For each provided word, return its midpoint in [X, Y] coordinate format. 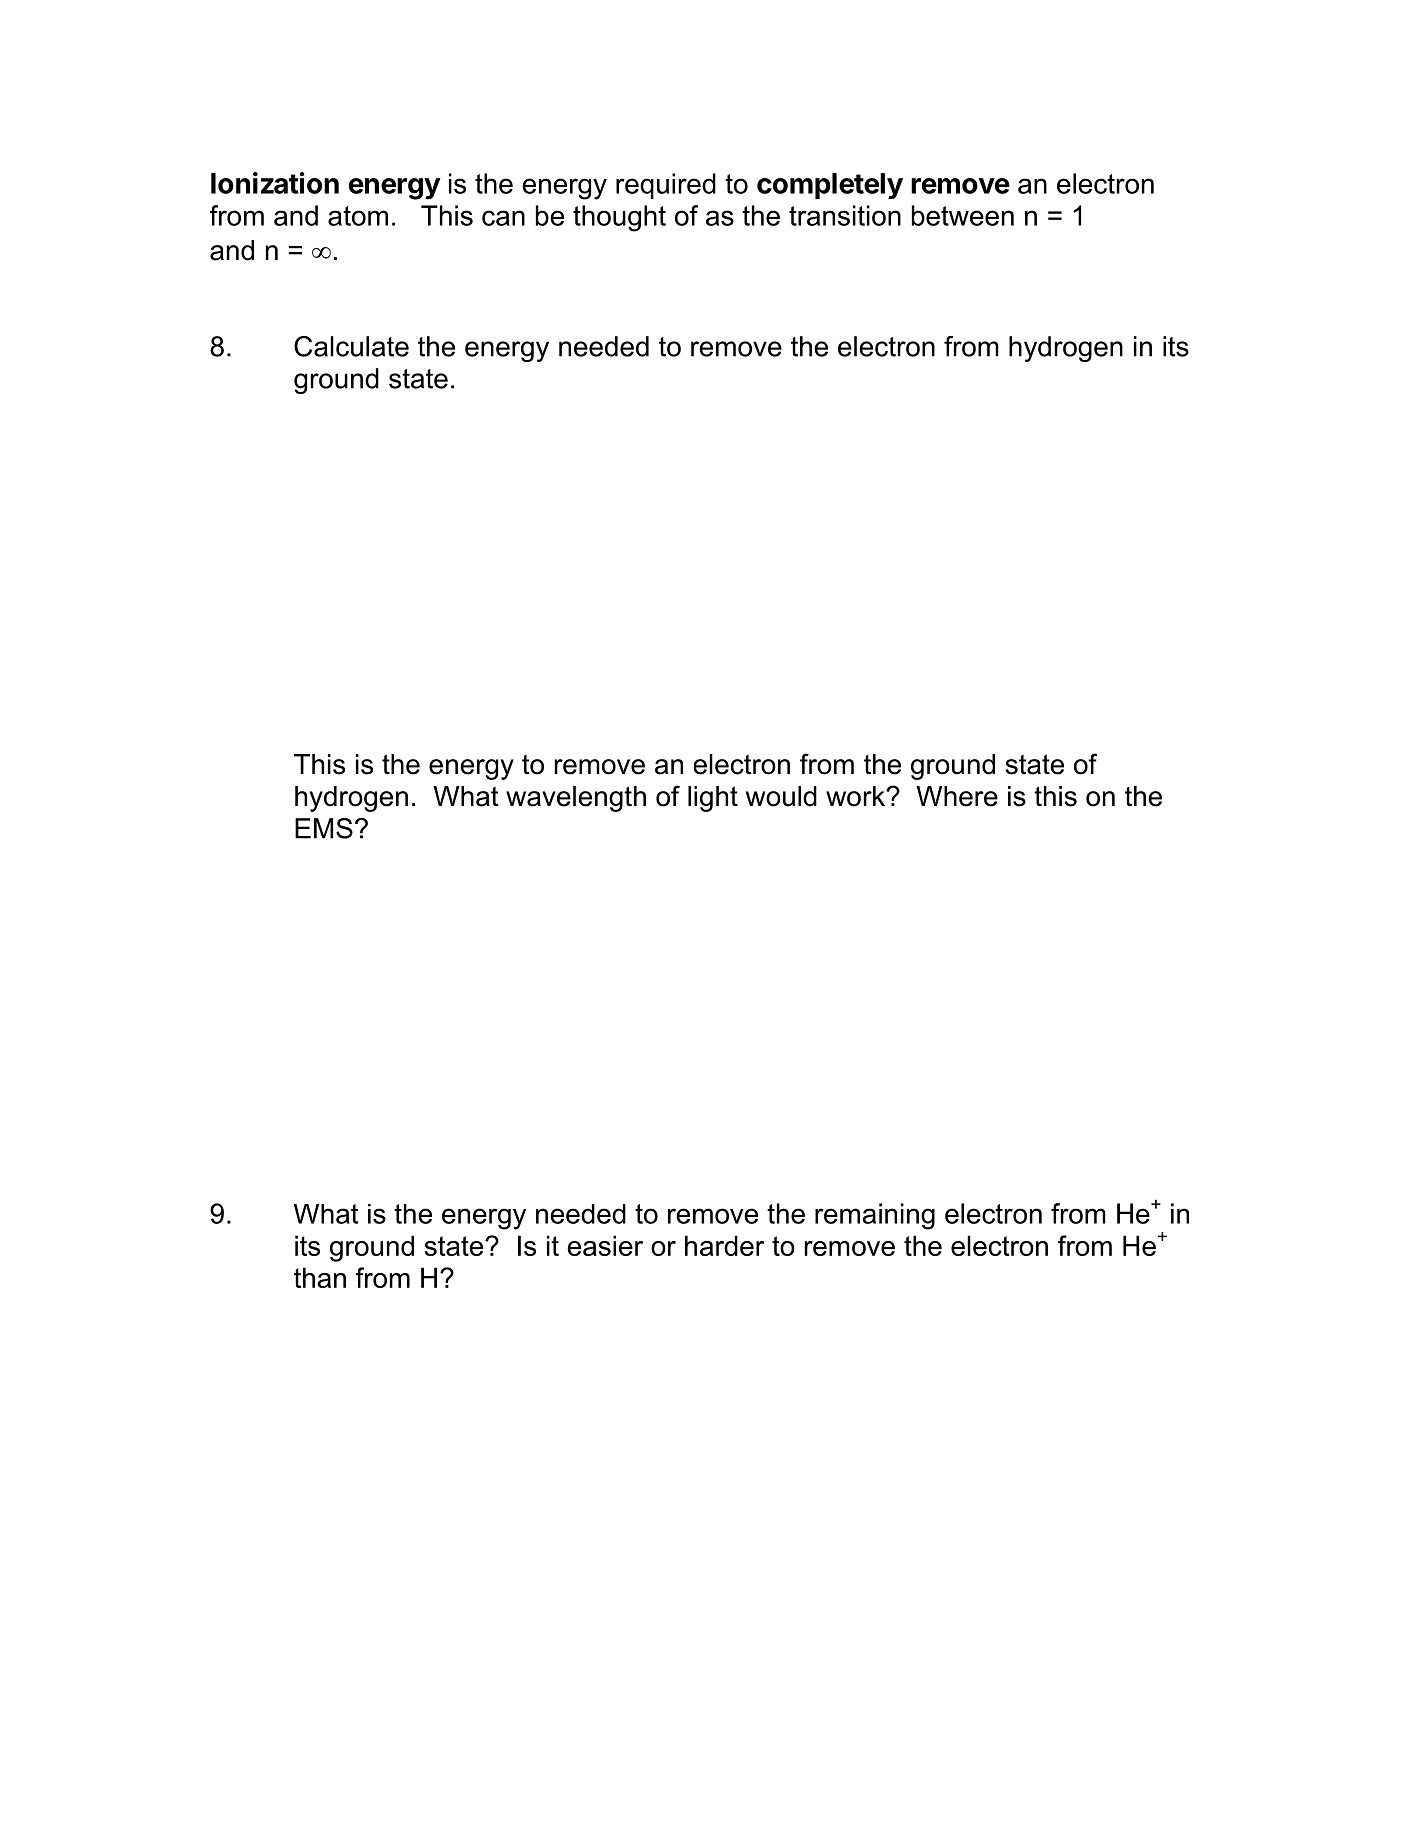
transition [845, 215]
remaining [875, 1216]
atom [358, 216]
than [320, 1277]
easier [605, 1245]
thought [619, 218]
